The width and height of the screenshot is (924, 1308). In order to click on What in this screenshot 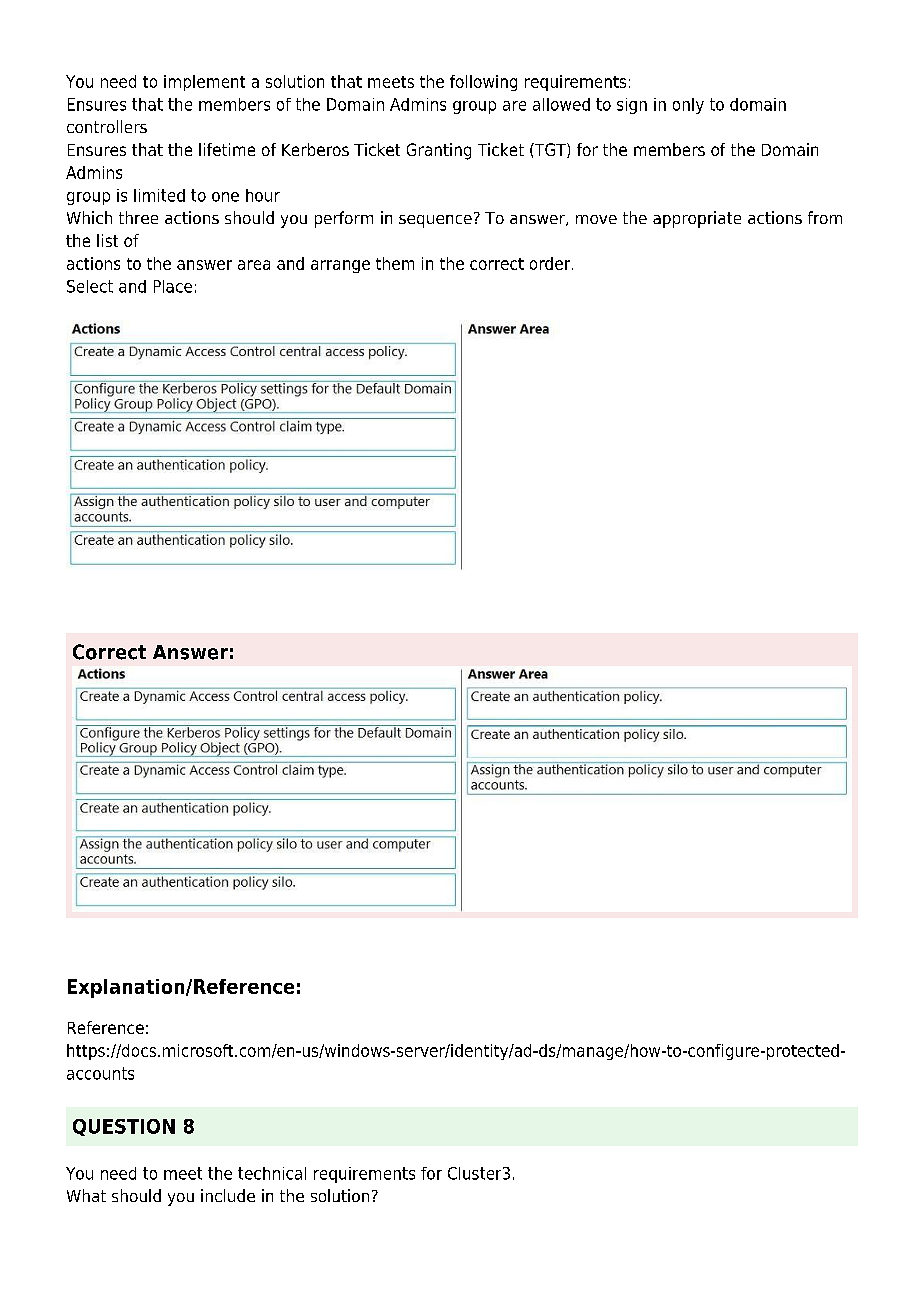, I will do `click(86, 1195)`.
